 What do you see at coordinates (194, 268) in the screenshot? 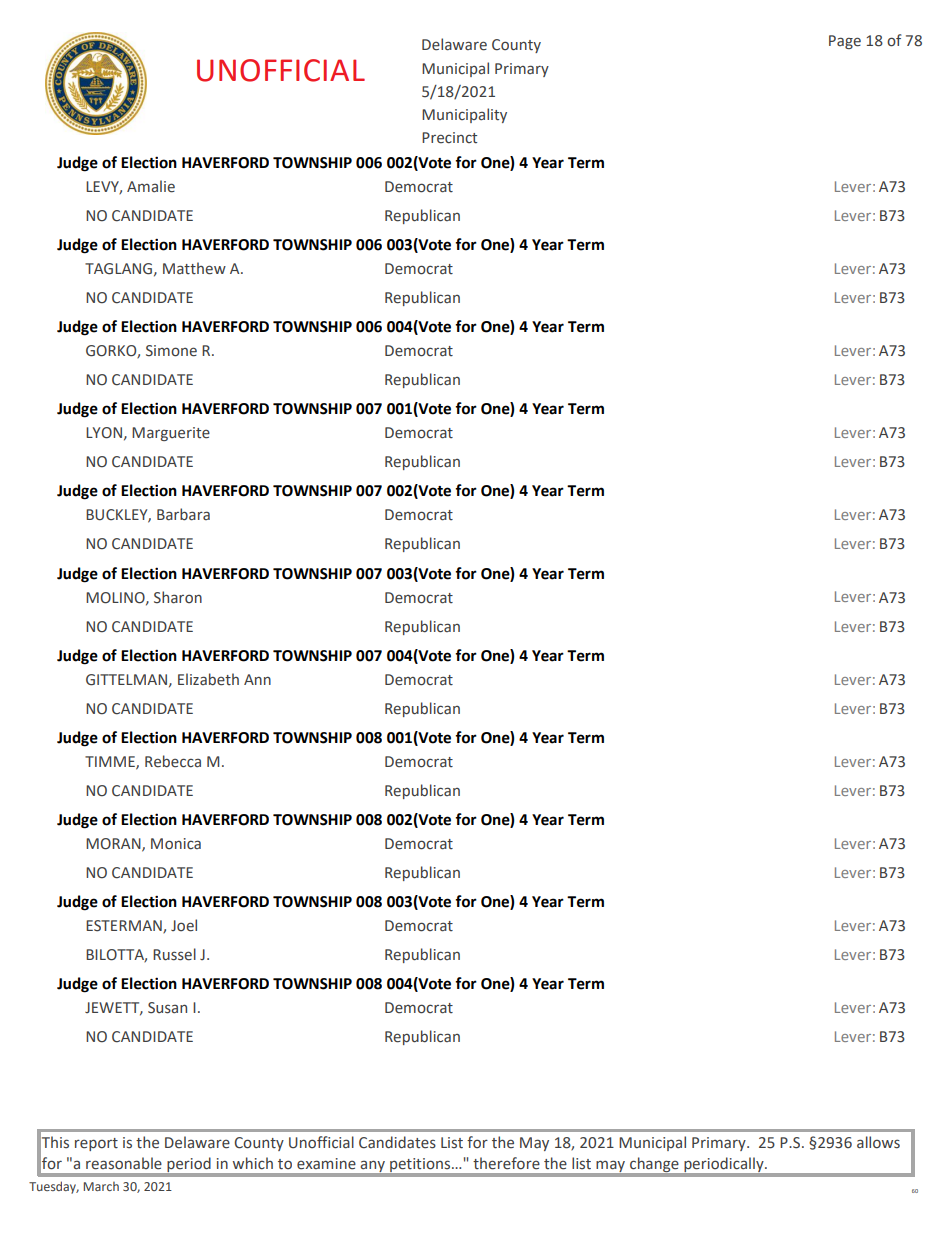
I see `Matthew` at bounding box center [194, 268].
